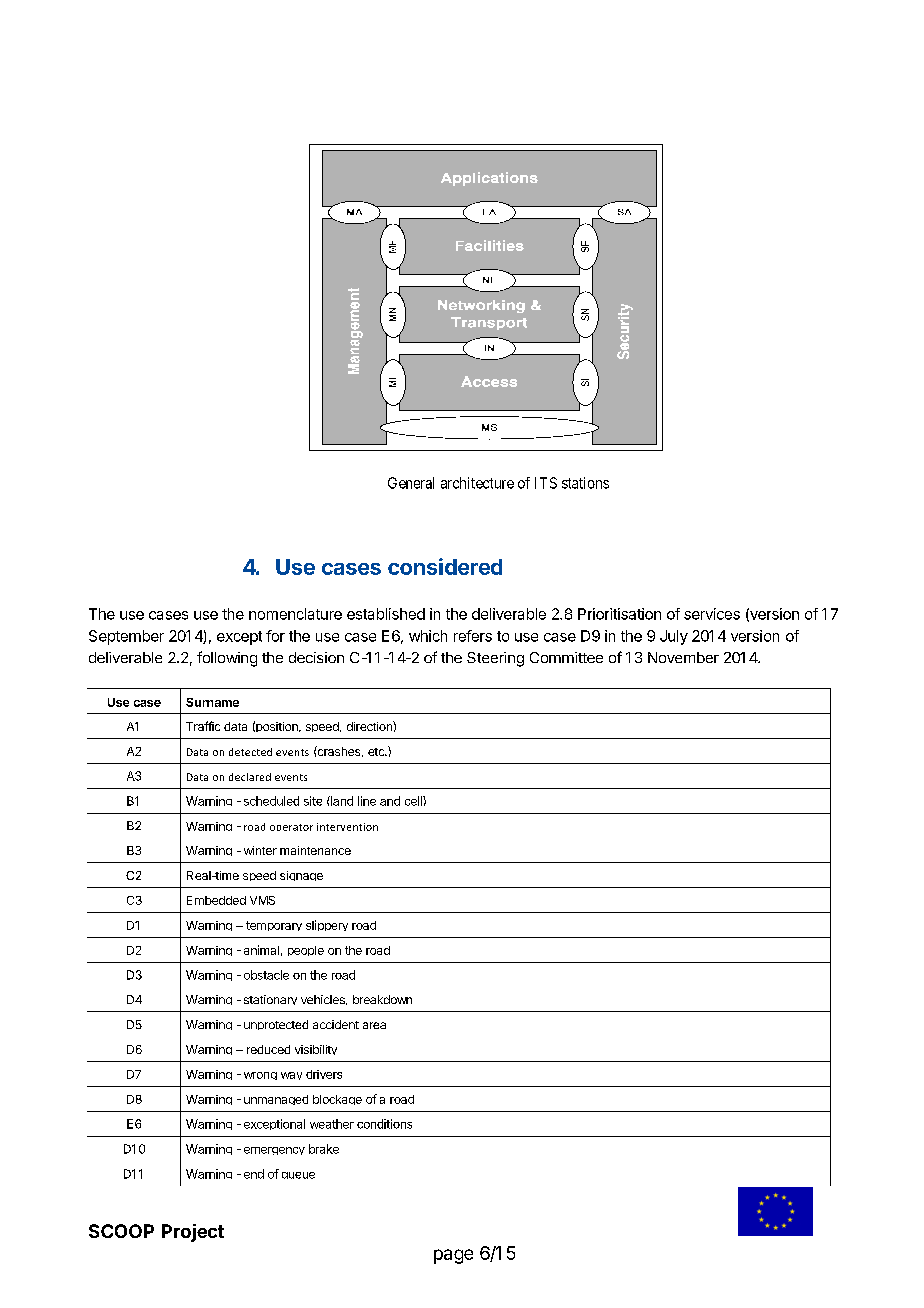  I want to click on Project, so click(193, 1233).
